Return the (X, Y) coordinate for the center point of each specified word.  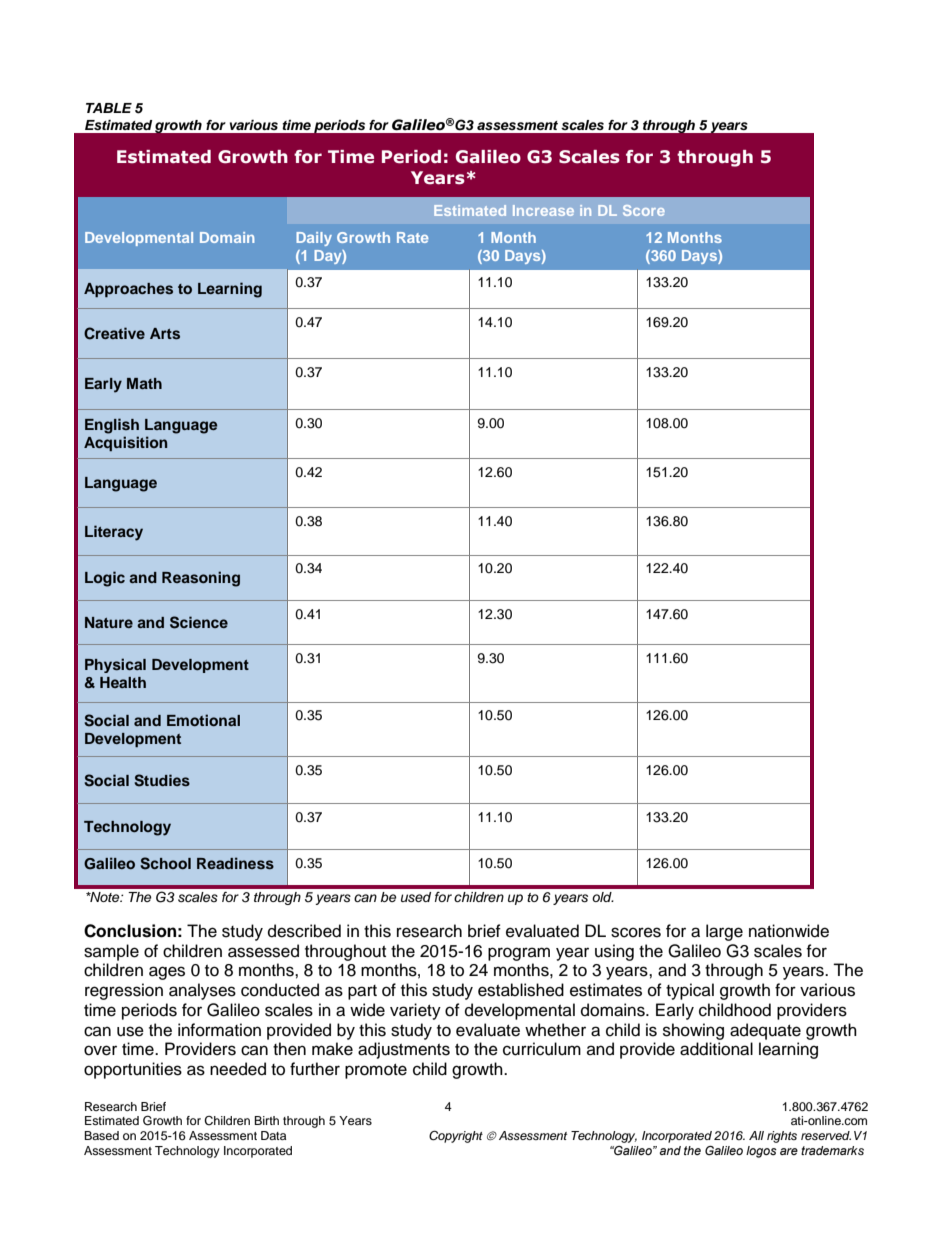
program (519, 954)
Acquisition (125, 443)
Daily (314, 239)
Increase (543, 210)
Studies (162, 780)
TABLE (109, 108)
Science (199, 622)
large (724, 932)
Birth (266, 1120)
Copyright (456, 1136)
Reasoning (201, 579)
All (756, 1135)
